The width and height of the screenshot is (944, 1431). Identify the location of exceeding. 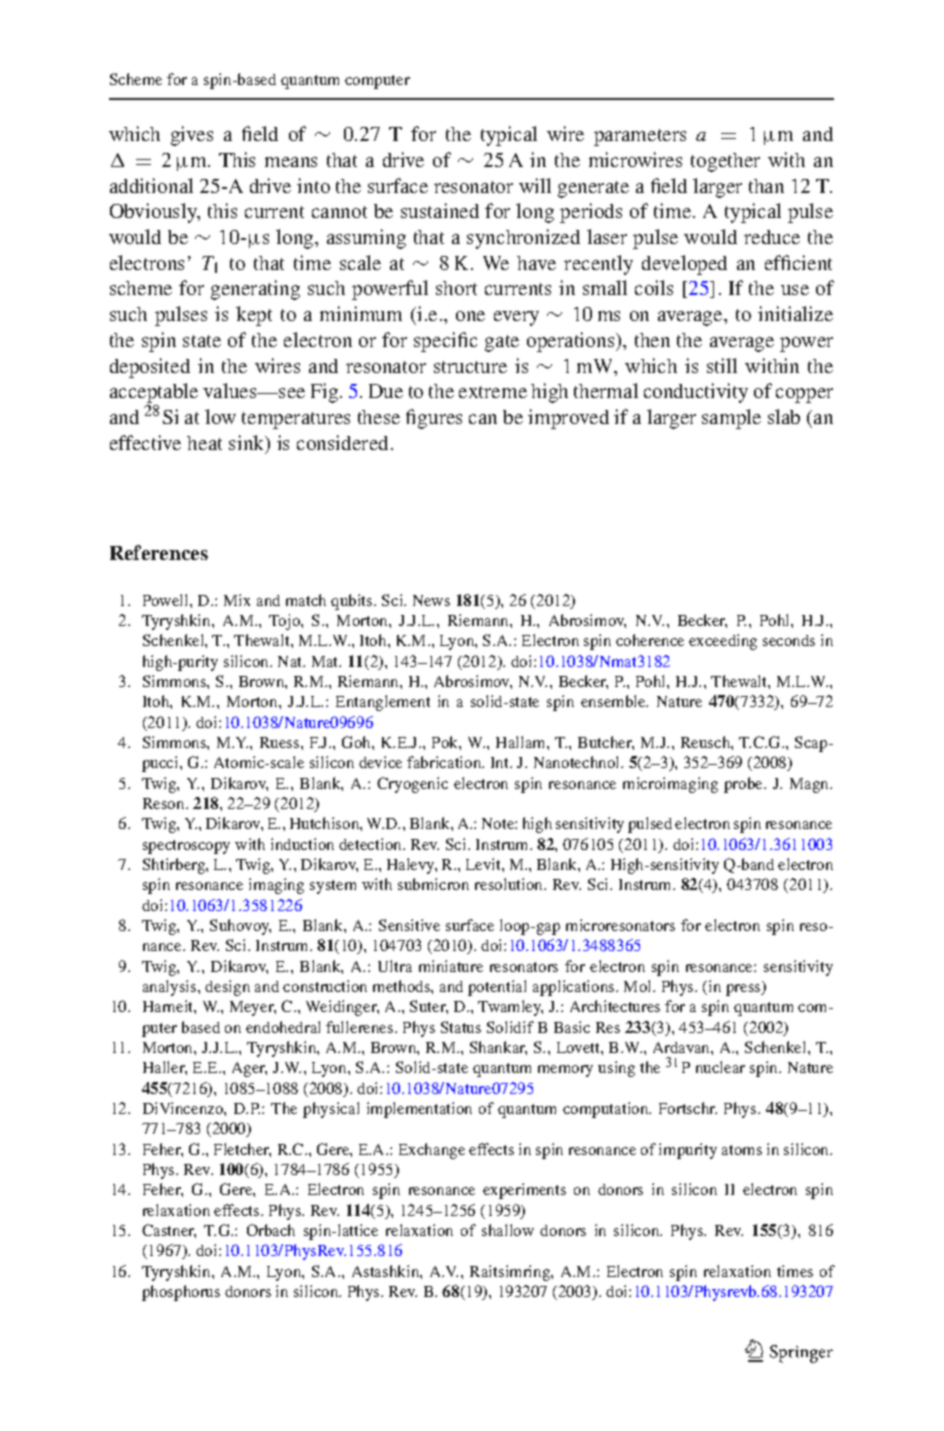
(723, 642).
